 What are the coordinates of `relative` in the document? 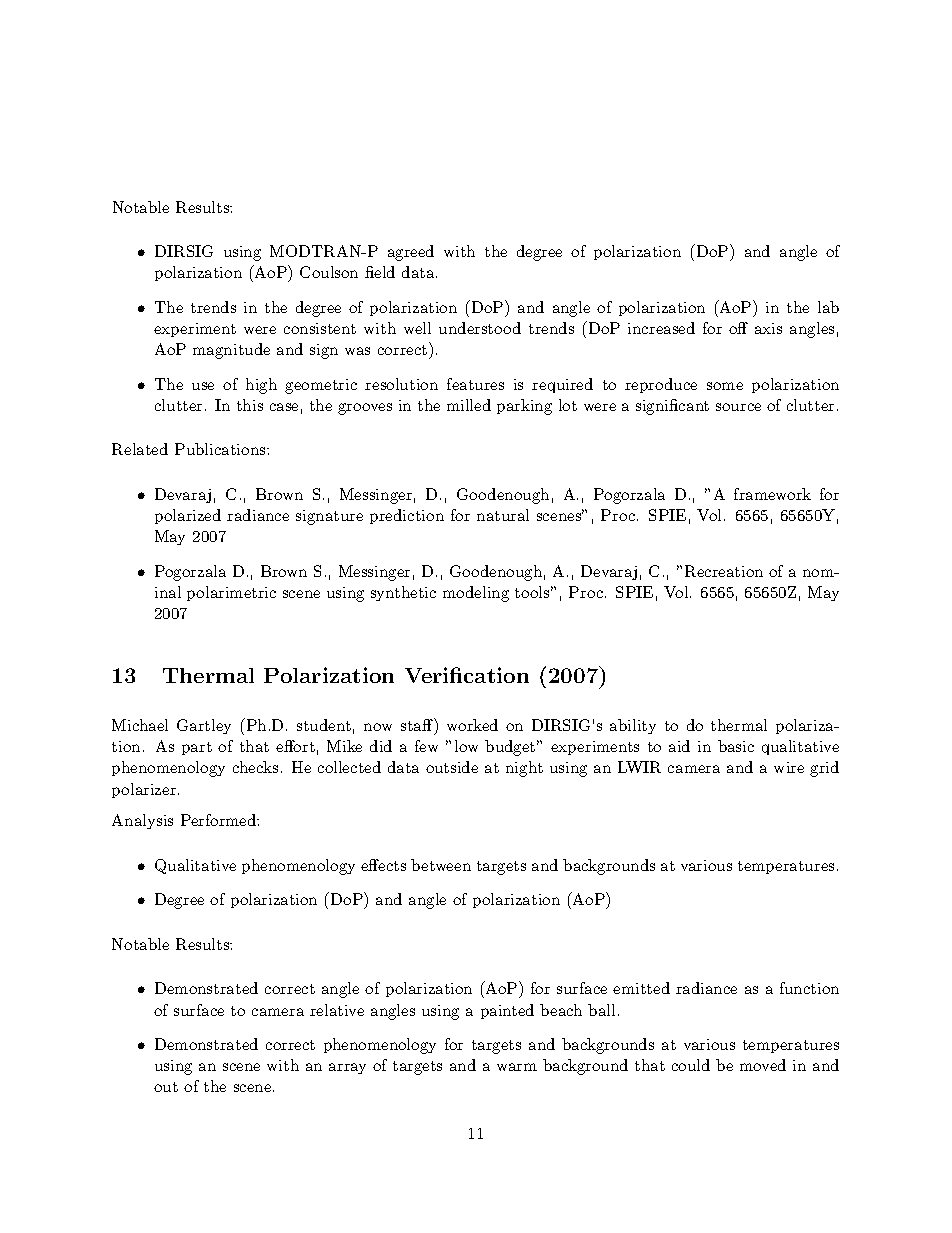 It's located at (337, 1010).
